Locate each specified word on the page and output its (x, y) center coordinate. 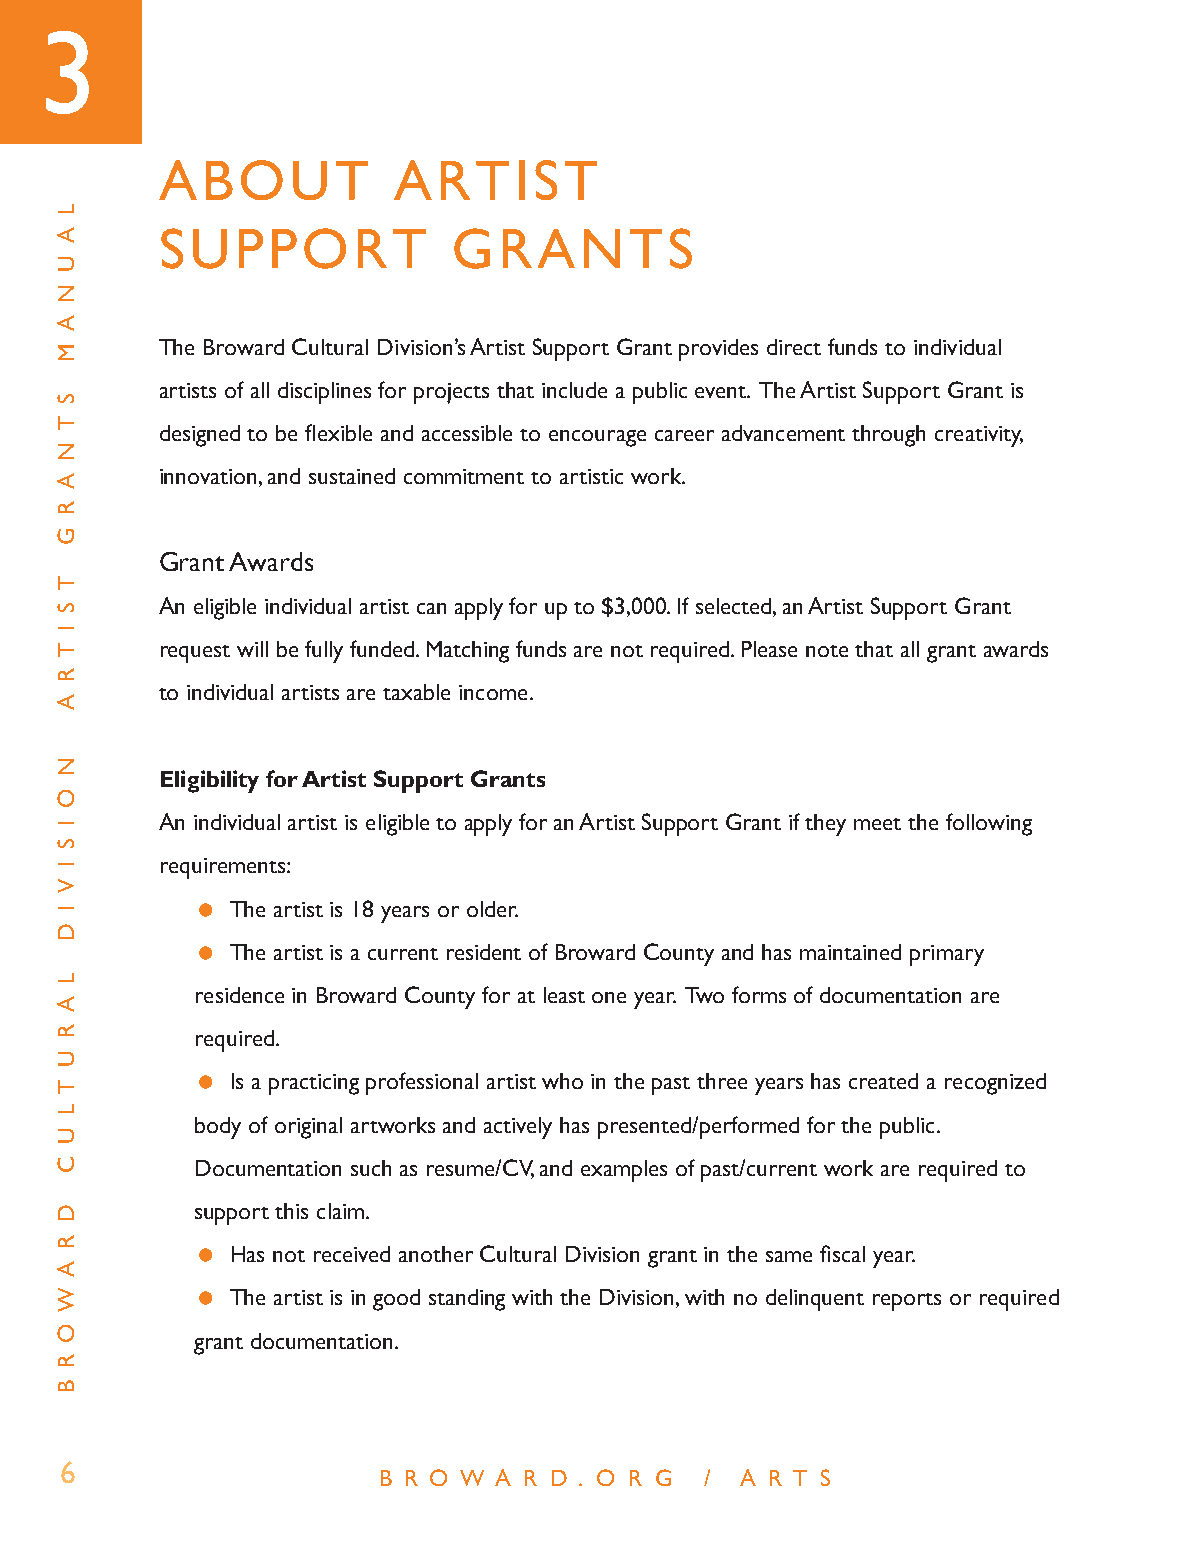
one (609, 997)
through (888, 436)
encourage (597, 438)
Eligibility (210, 781)
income (493, 692)
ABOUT (263, 180)
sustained (352, 476)
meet (877, 824)
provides (718, 350)
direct (794, 347)
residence (240, 995)
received (352, 1254)
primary (947, 955)
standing (467, 1300)
